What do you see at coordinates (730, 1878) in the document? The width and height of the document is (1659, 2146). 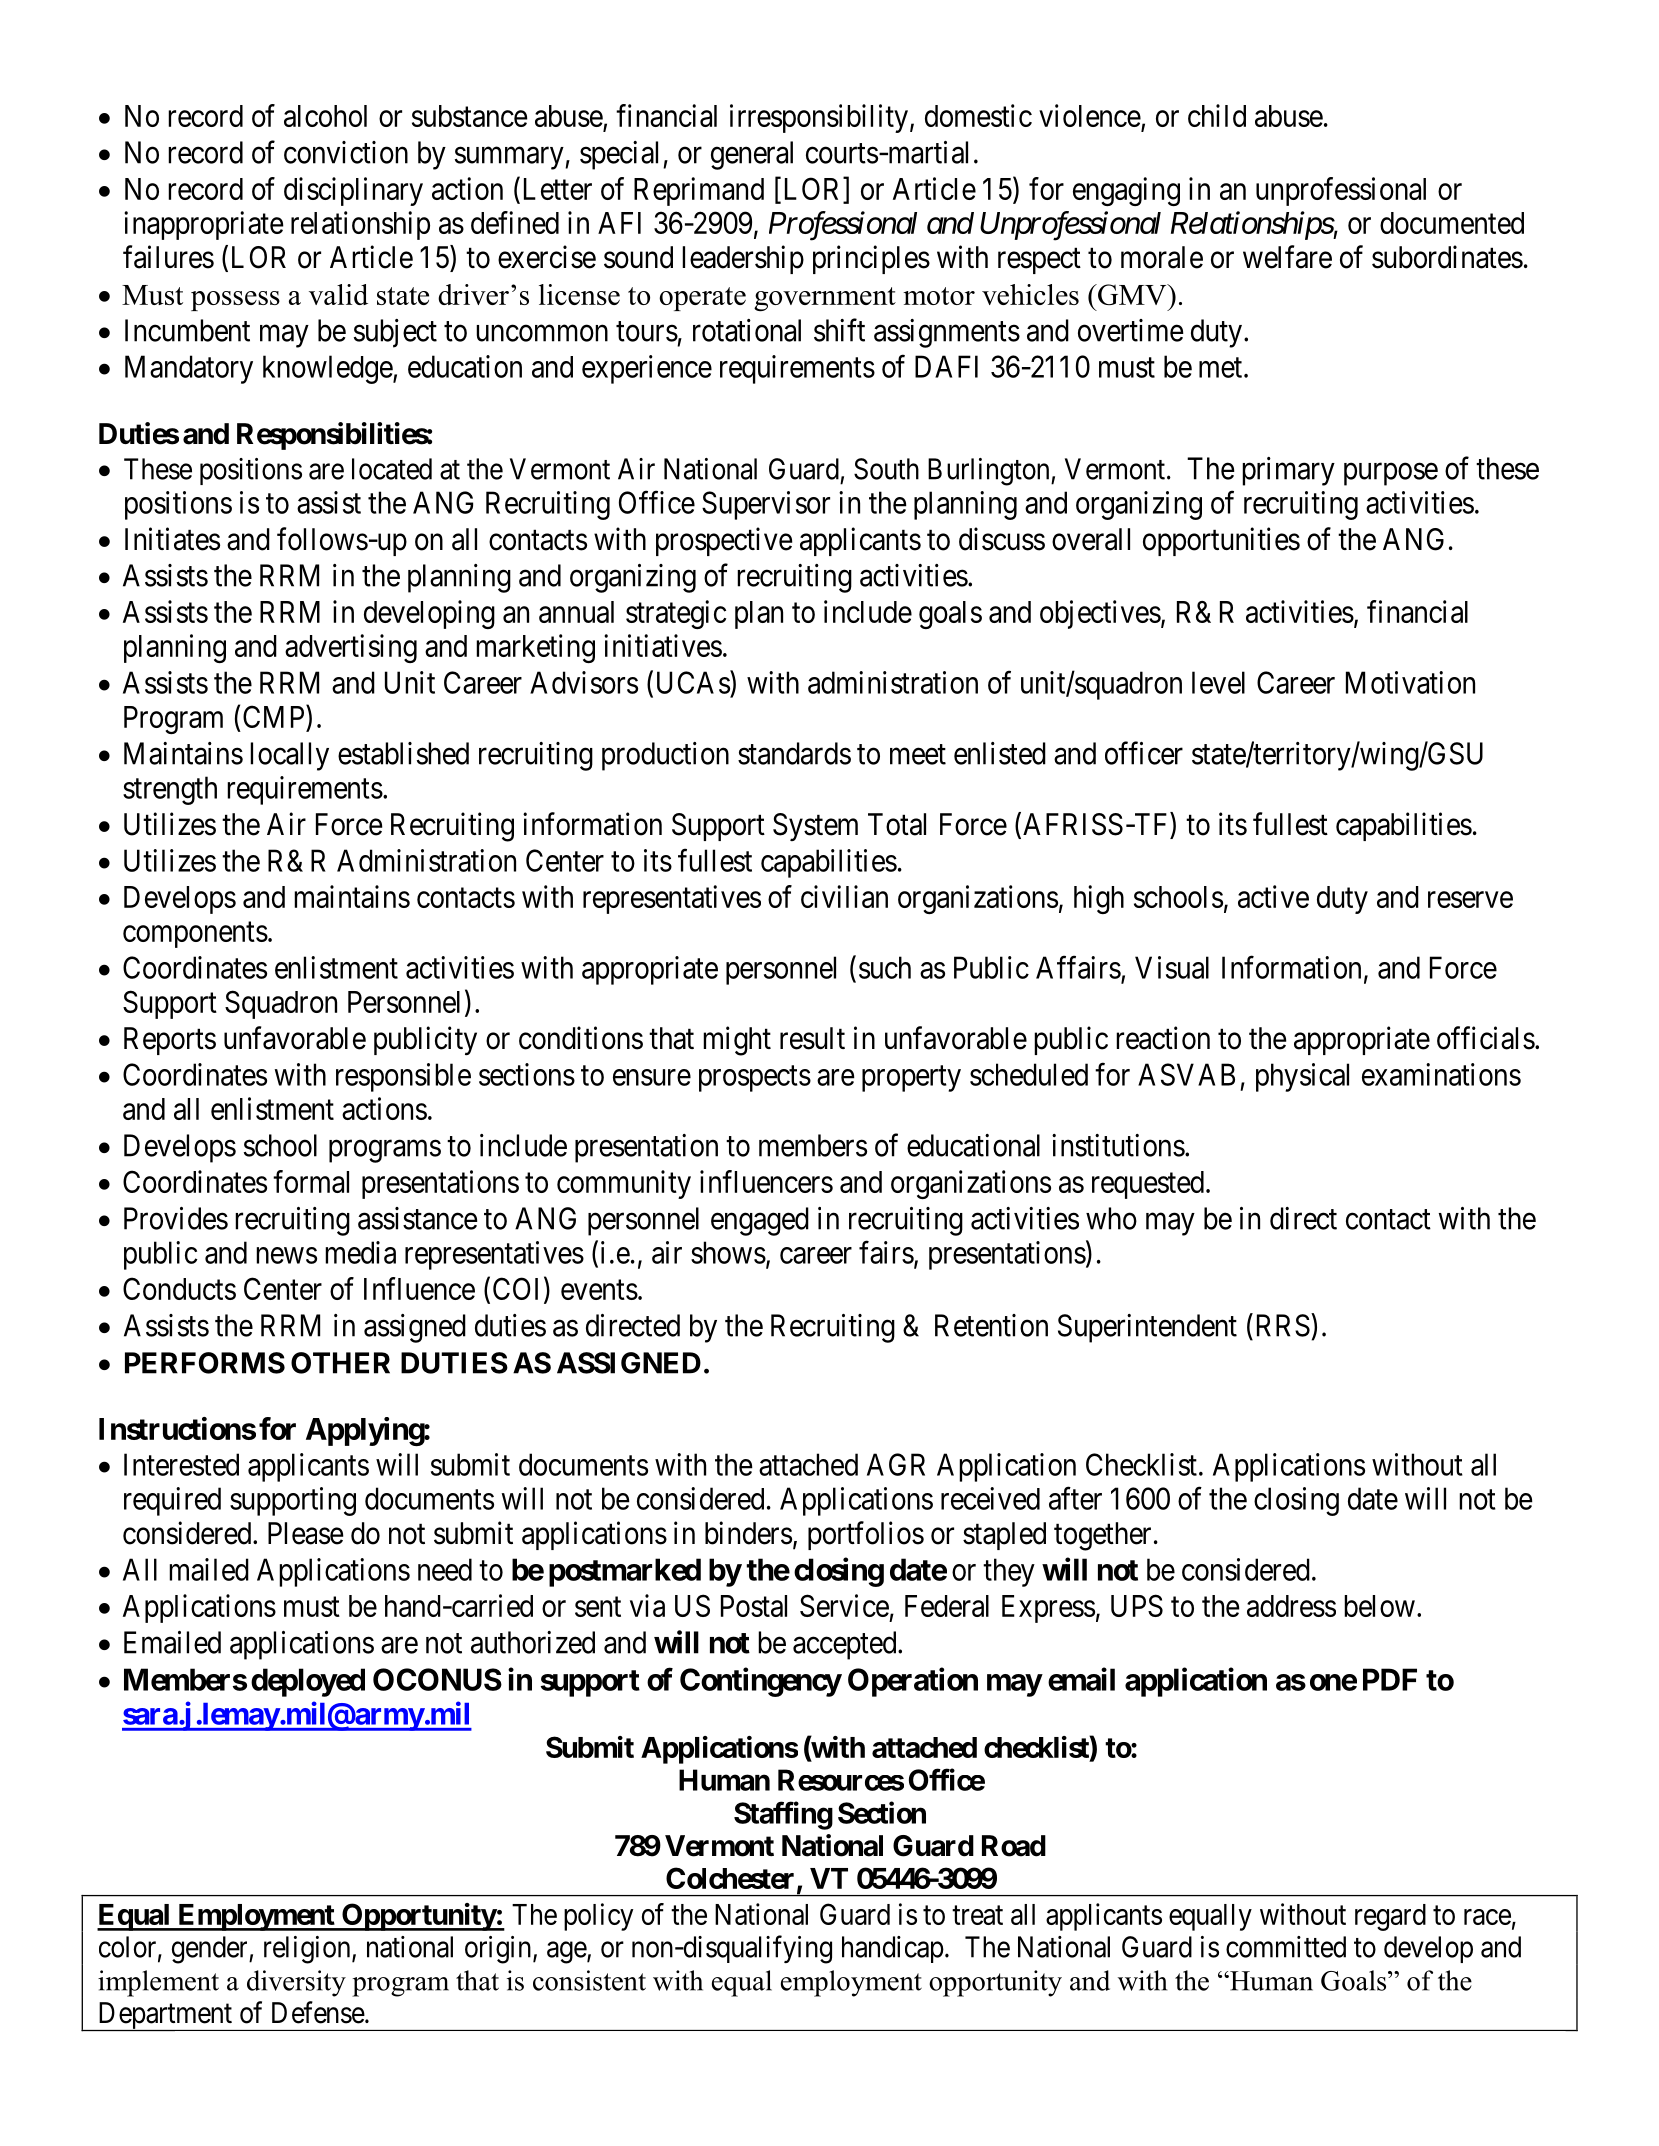 I see `Colchester` at bounding box center [730, 1878].
